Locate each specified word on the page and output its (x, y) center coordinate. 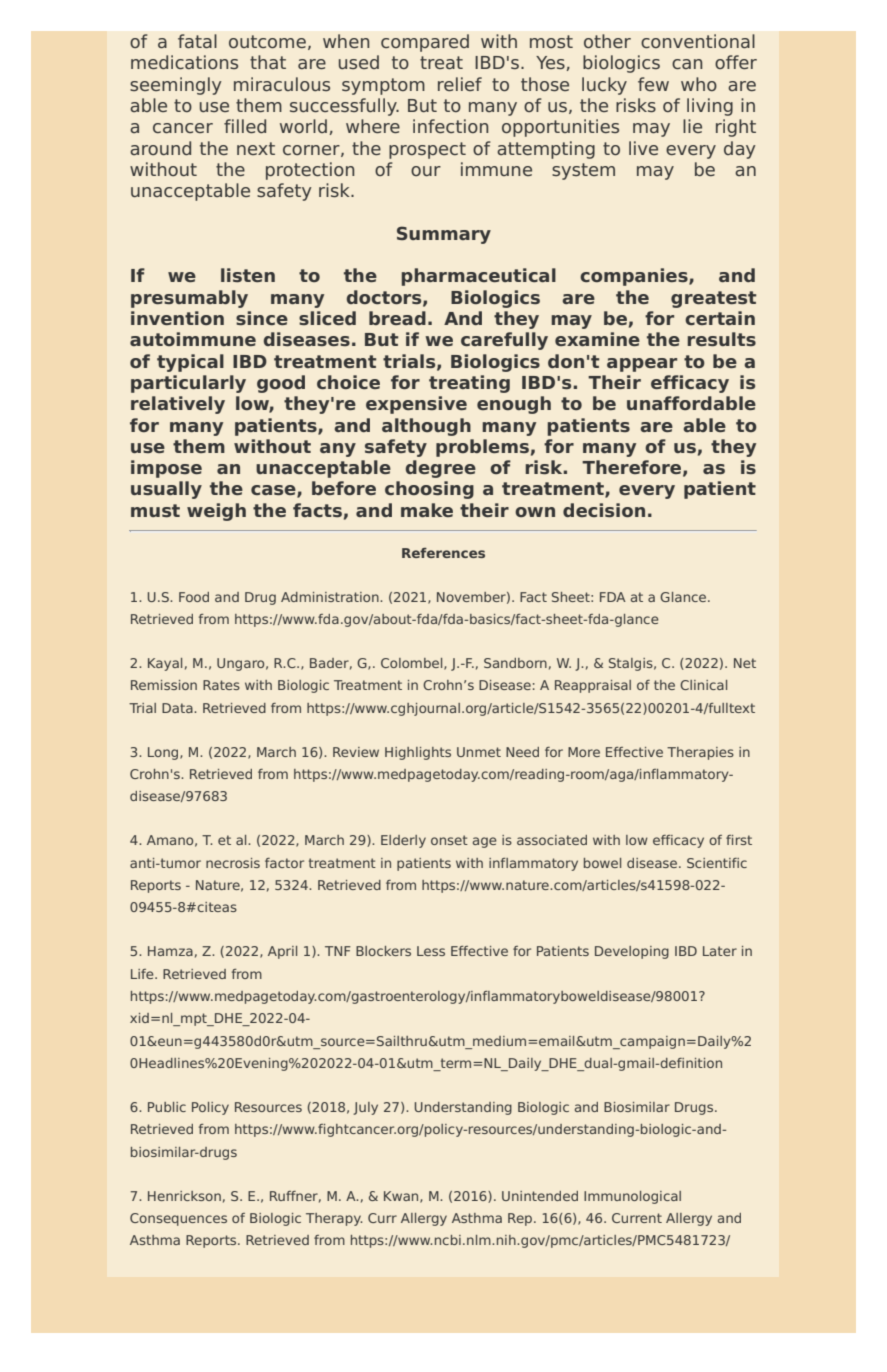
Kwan (402, 1197)
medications (184, 62)
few (653, 84)
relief (460, 84)
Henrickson (184, 1196)
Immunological (632, 1197)
